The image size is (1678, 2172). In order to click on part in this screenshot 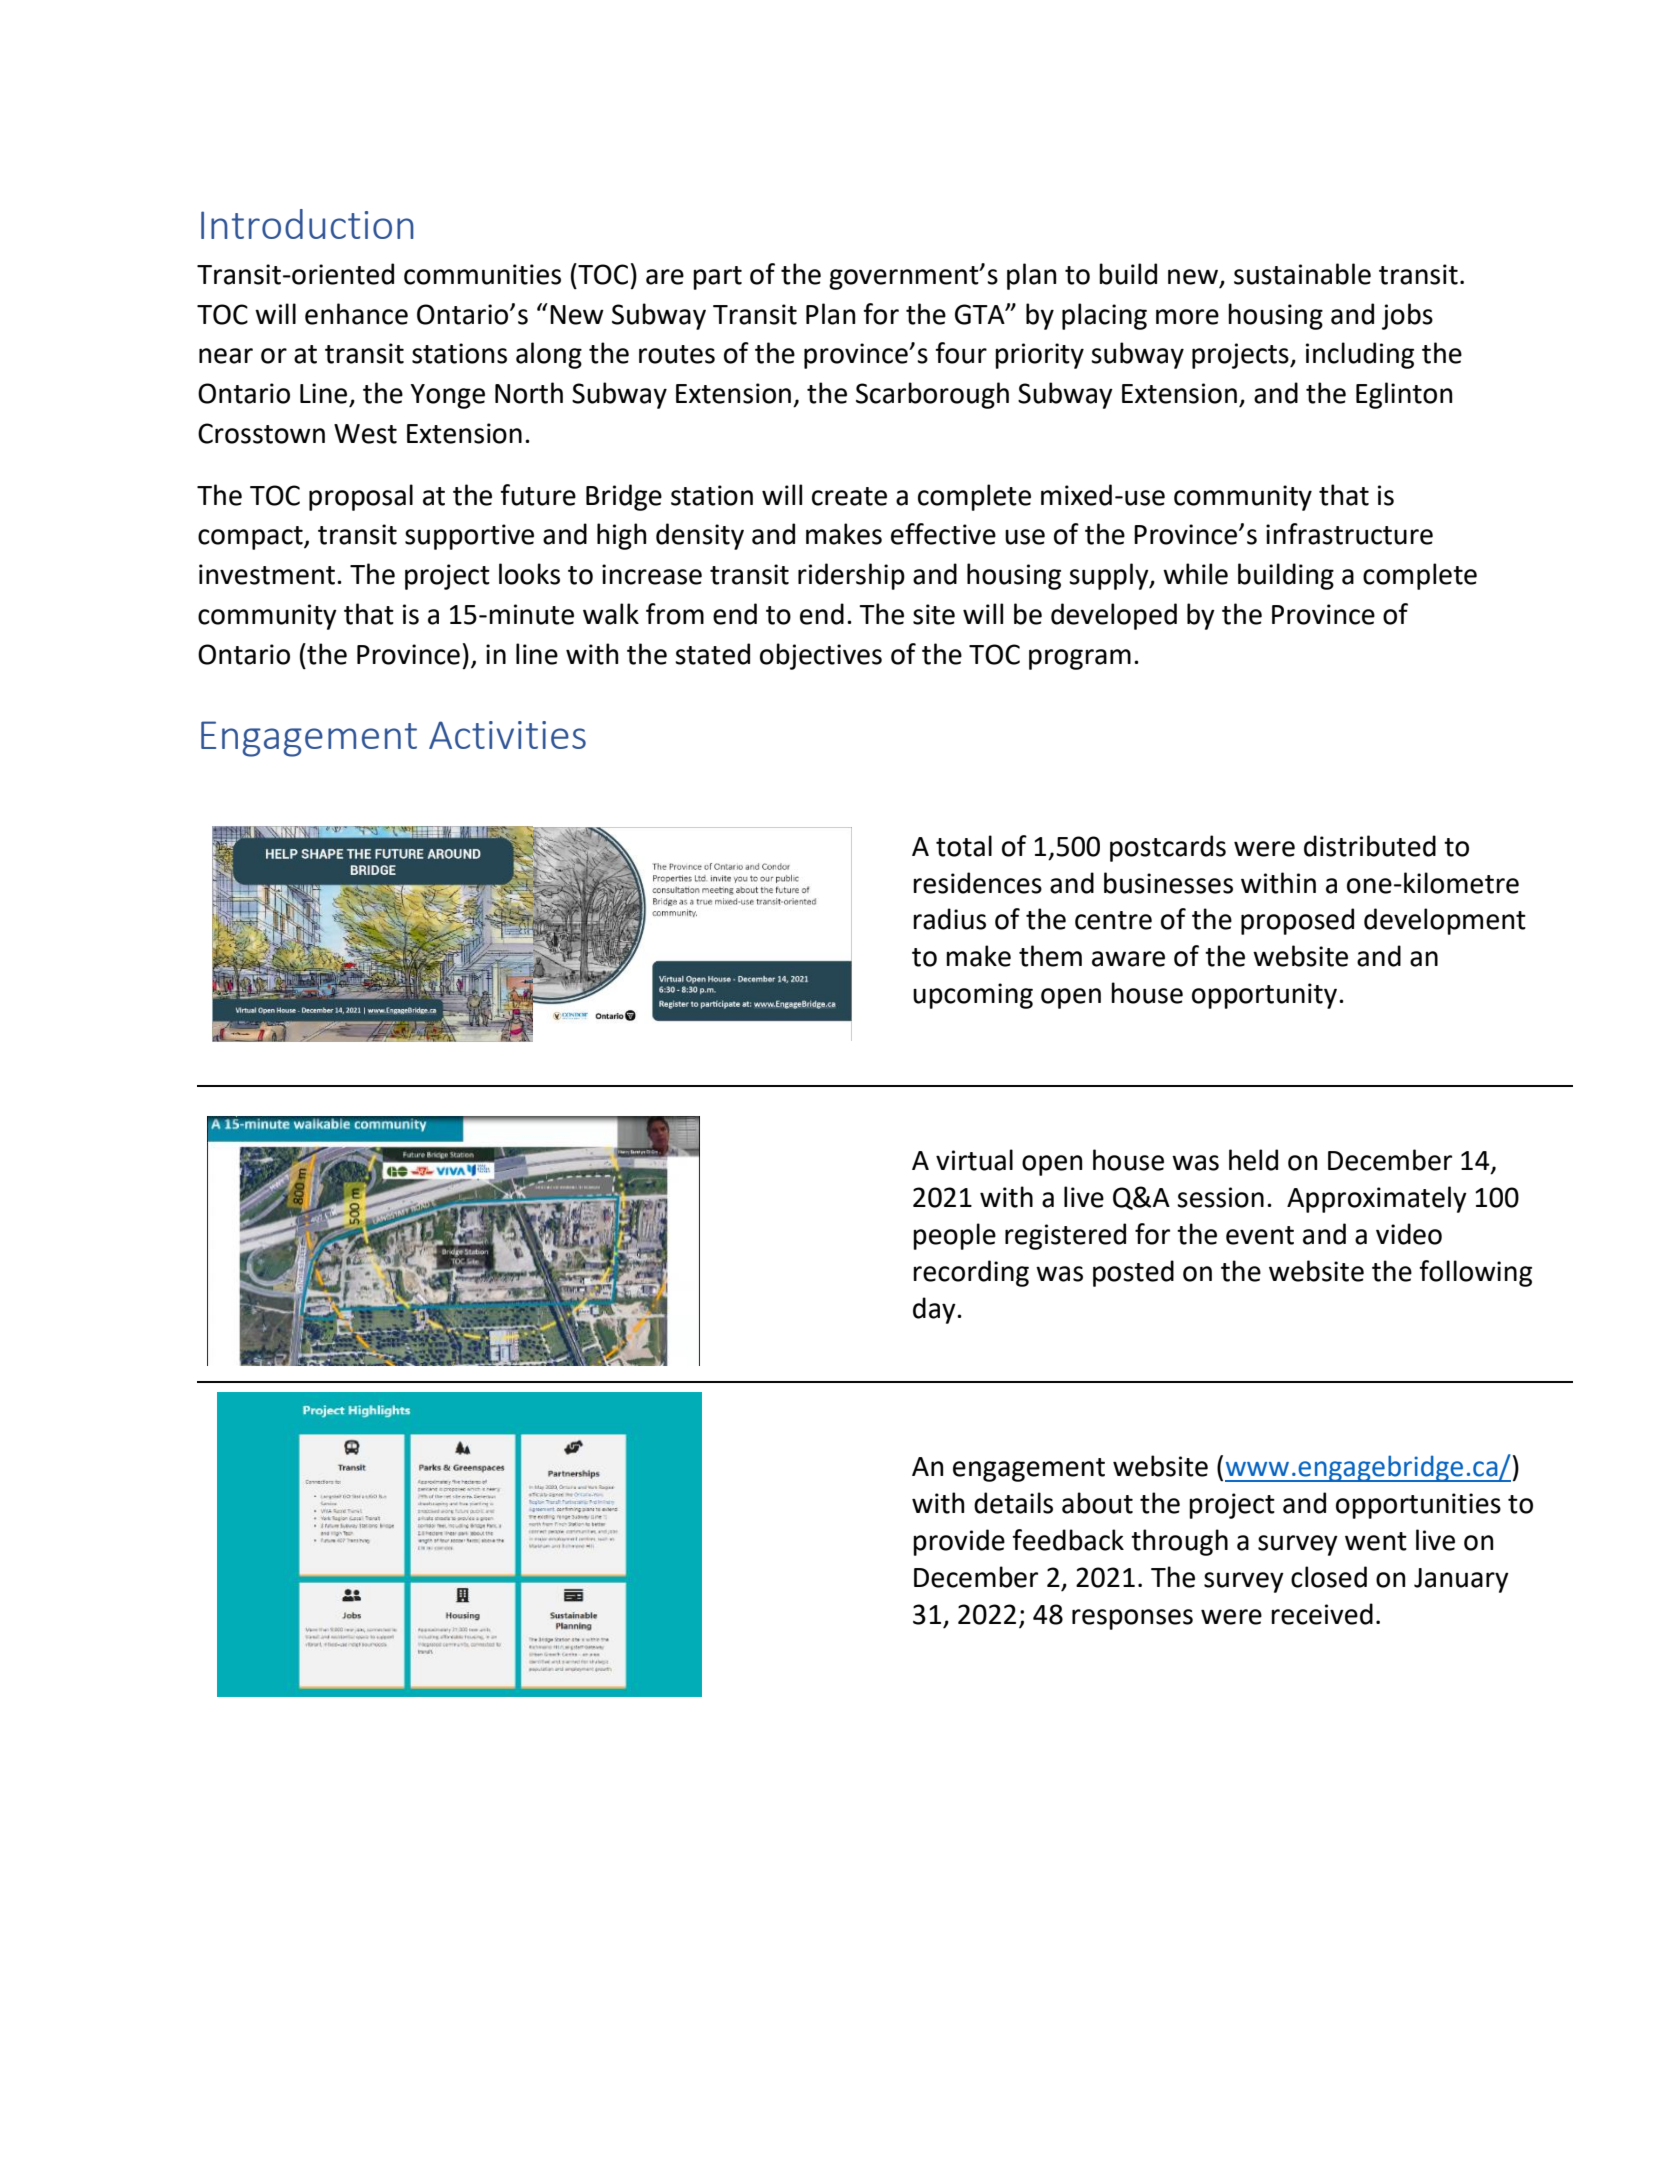, I will do `click(717, 278)`.
